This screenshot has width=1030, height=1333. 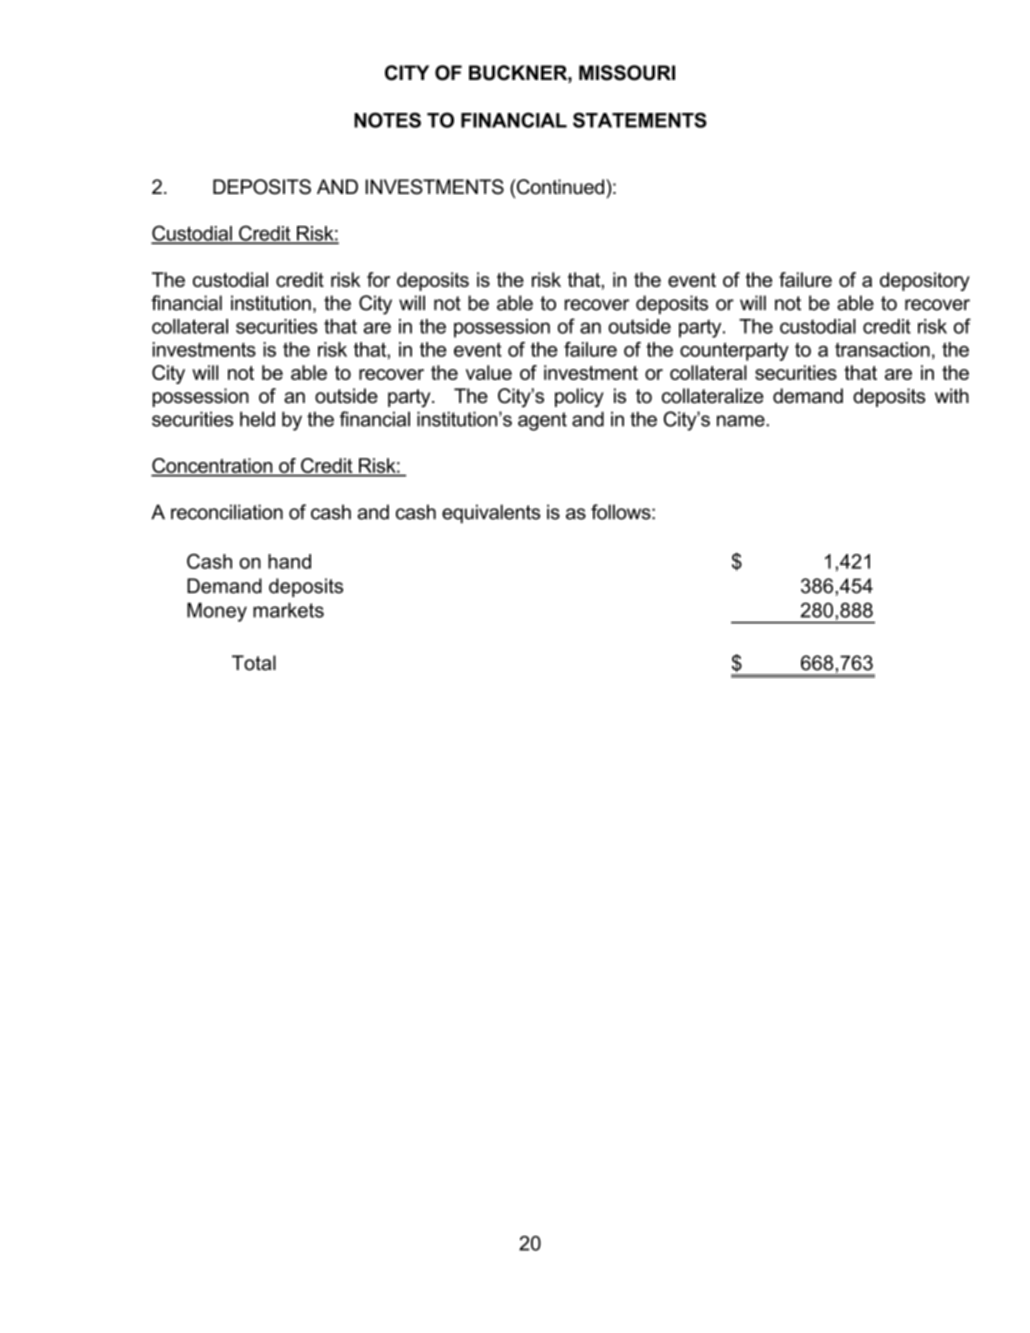 What do you see at coordinates (882, 349) in the screenshot?
I see `transaction` at bounding box center [882, 349].
